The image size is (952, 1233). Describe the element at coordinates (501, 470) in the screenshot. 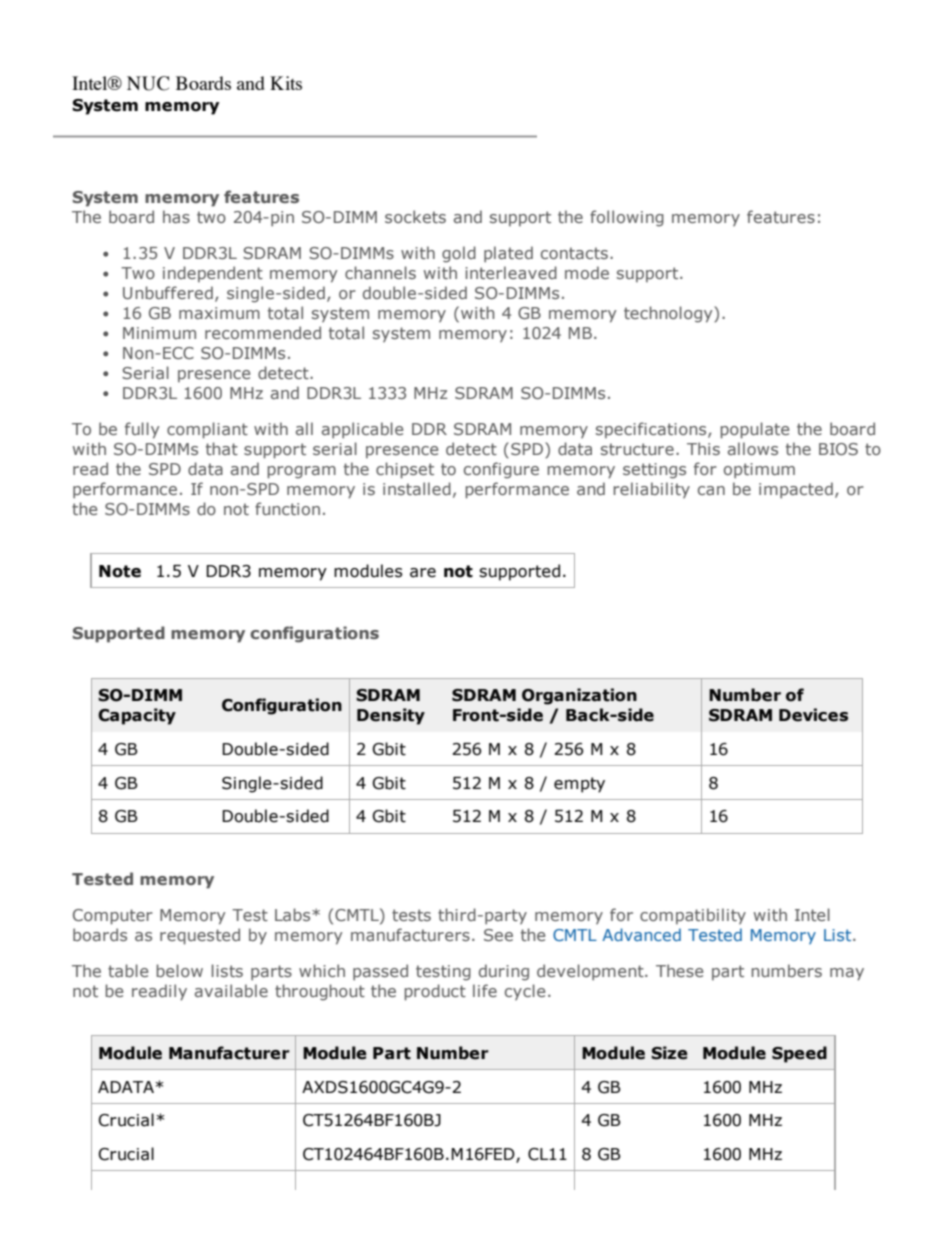

I see `configure` at that location.
